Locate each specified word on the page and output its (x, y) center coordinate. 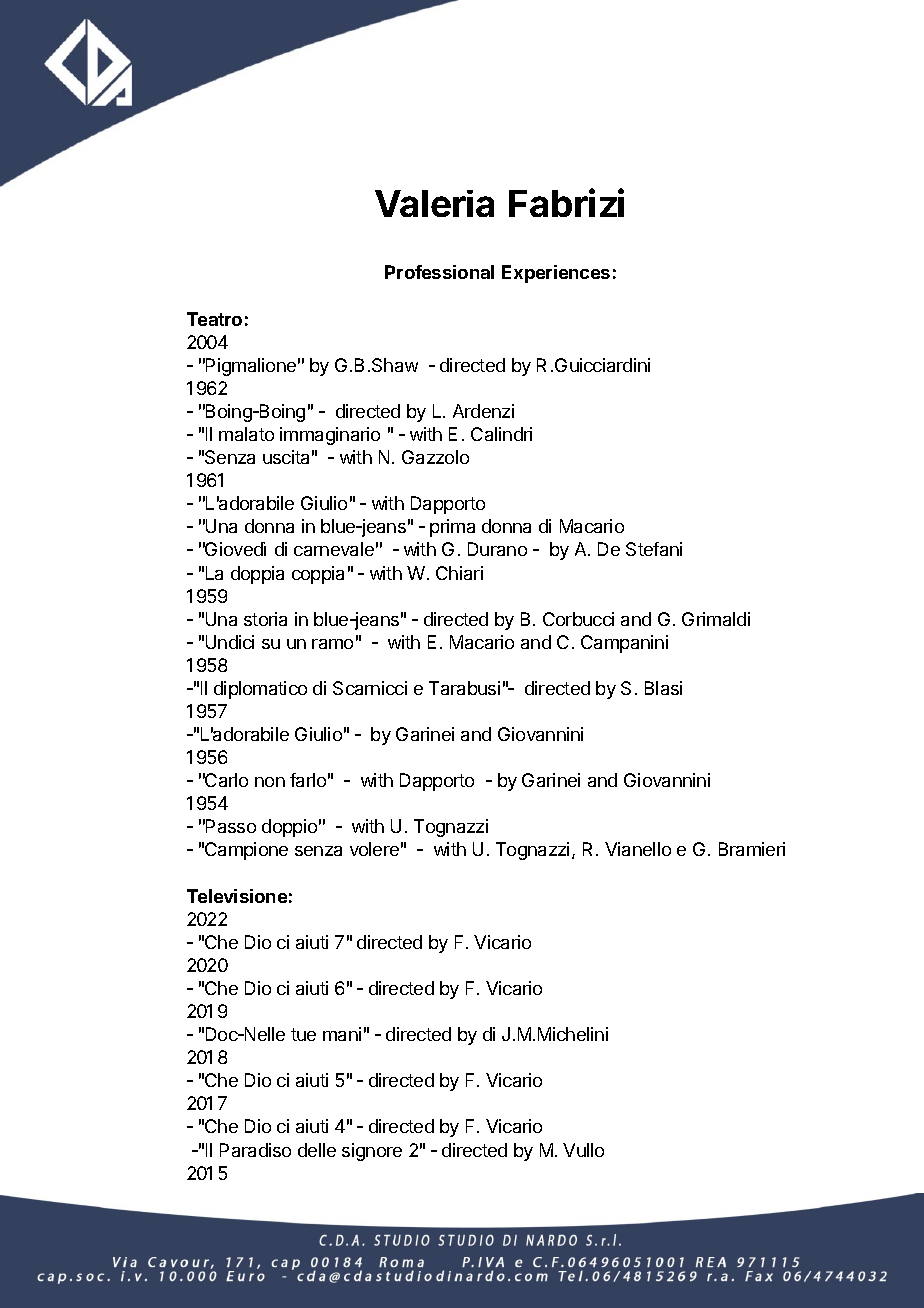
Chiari (459, 573)
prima (452, 528)
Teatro (214, 319)
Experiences (556, 274)
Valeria (434, 203)
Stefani (654, 549)
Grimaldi (716, 619)
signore (372, 1152)
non (270, 782)
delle (317, 1150)
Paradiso (255, 1150)
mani (342, 1034)
